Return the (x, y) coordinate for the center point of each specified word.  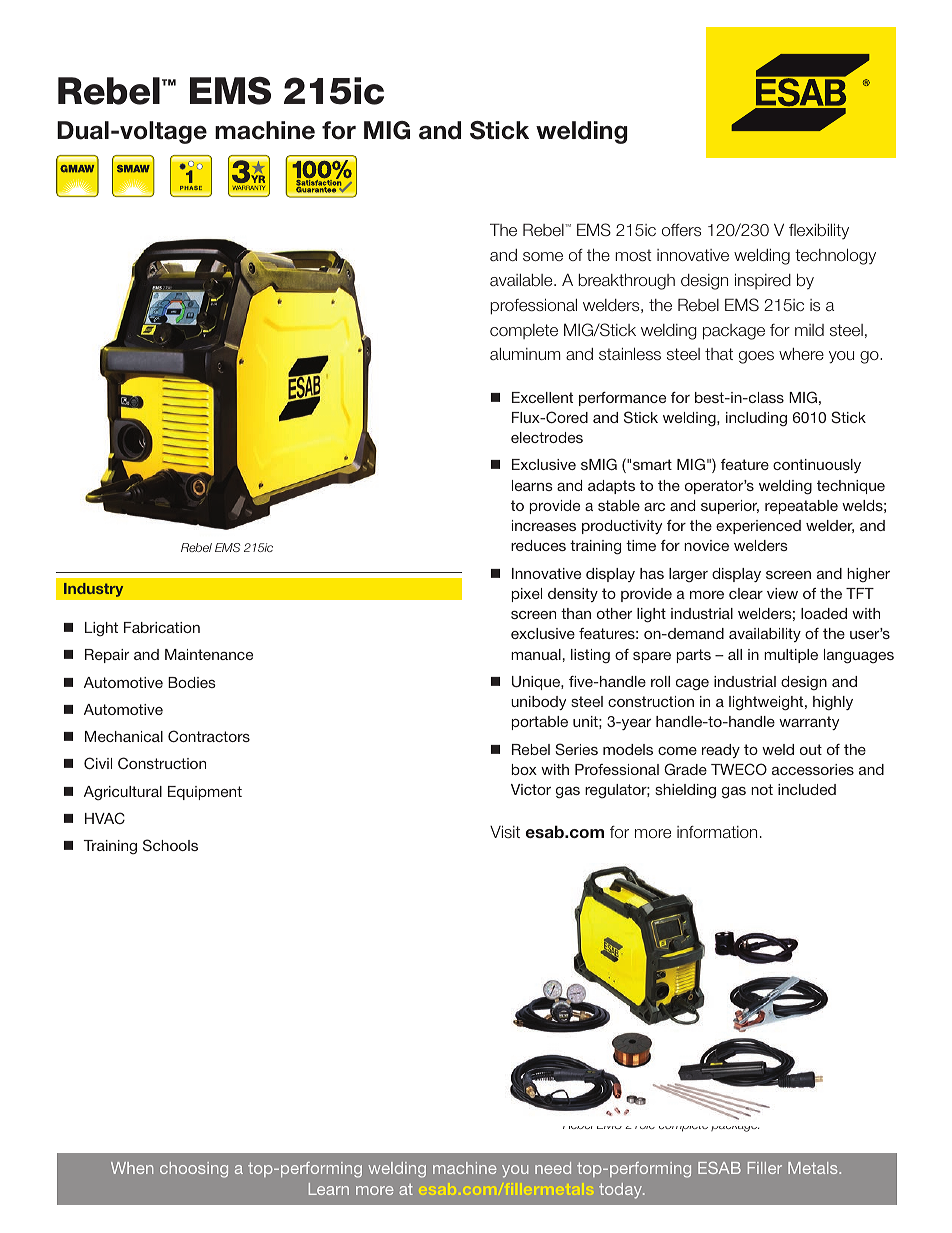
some (543, 256)
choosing (194, 1170)
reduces (538, 545)
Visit (505, 832)
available (522, 280)
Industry (94, 589)
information (717, 832)
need (553, 1168)
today (621, 1191)
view (782, 593)
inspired (763, 281)
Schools (170, 845)
